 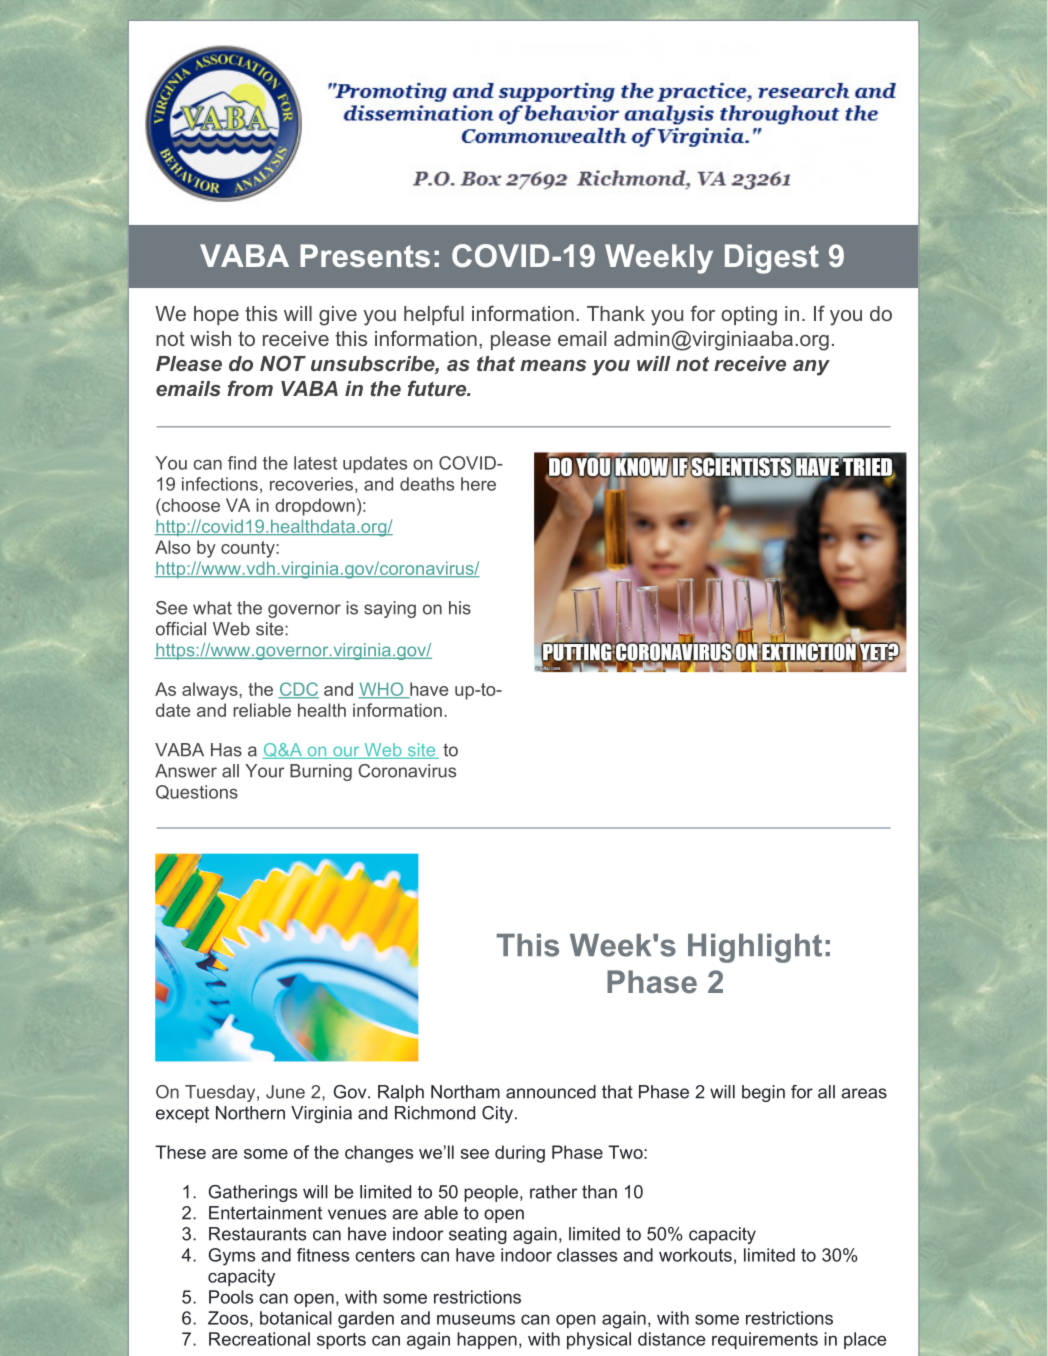 I want to click on museums, so click(x=476, y=1319).
